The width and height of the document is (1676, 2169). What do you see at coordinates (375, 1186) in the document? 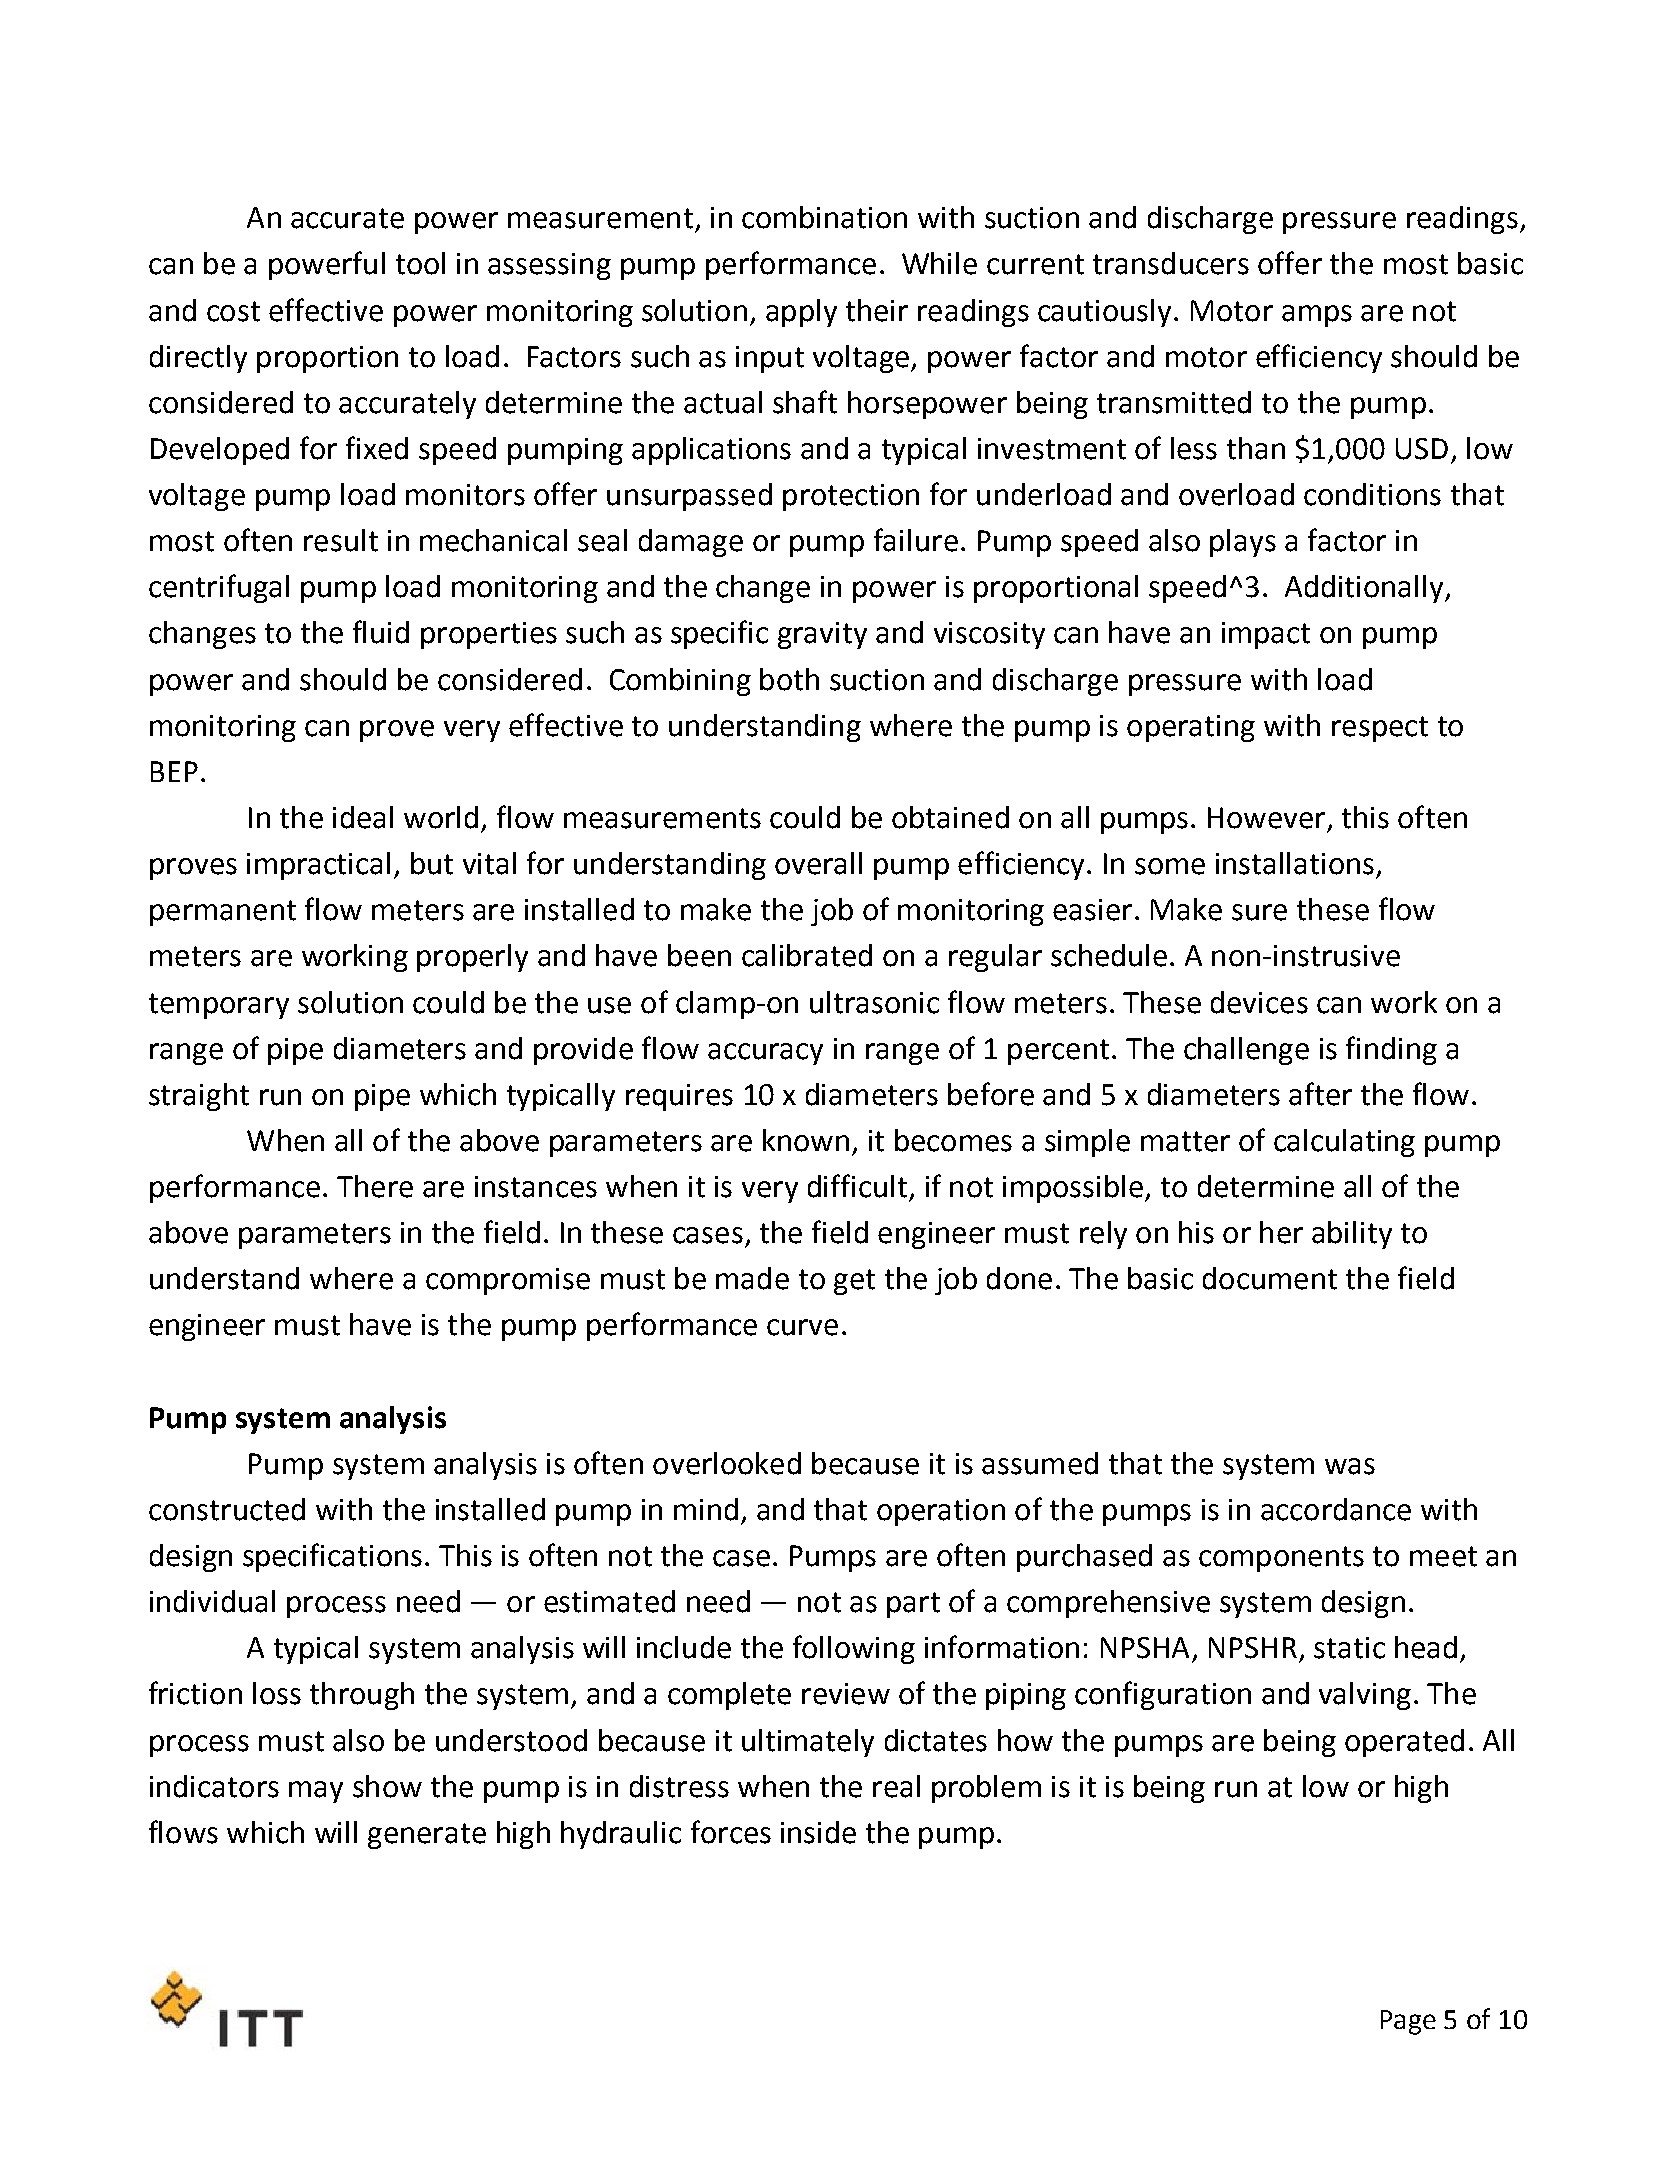
I see `There` at bounding box center [375, 1186].
